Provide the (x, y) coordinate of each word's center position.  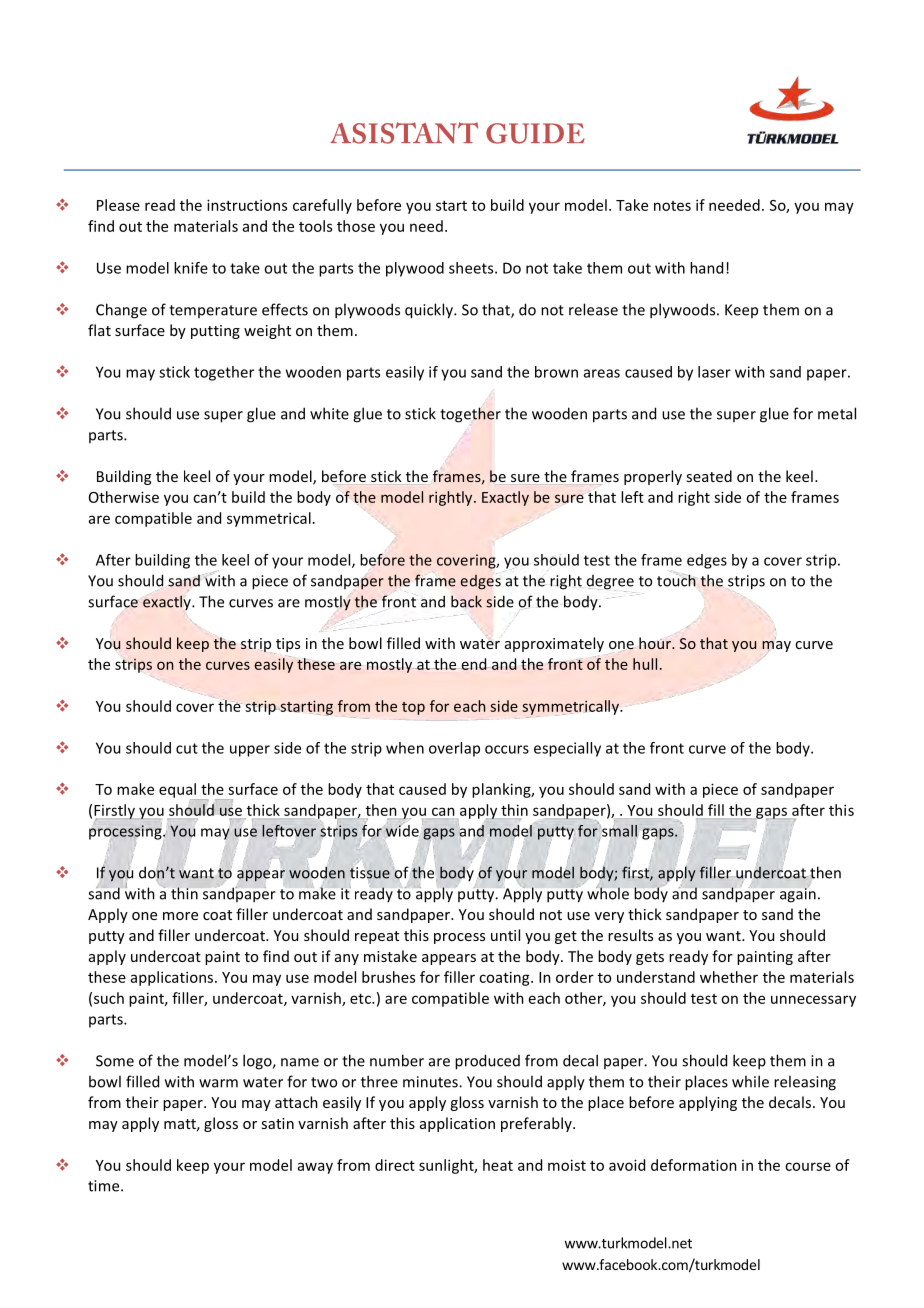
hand (706, 268)
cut (187, 748)
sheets (472, 268)
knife (191, 268)
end (475, 664)
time (105, 1186)
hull (645, 664)
